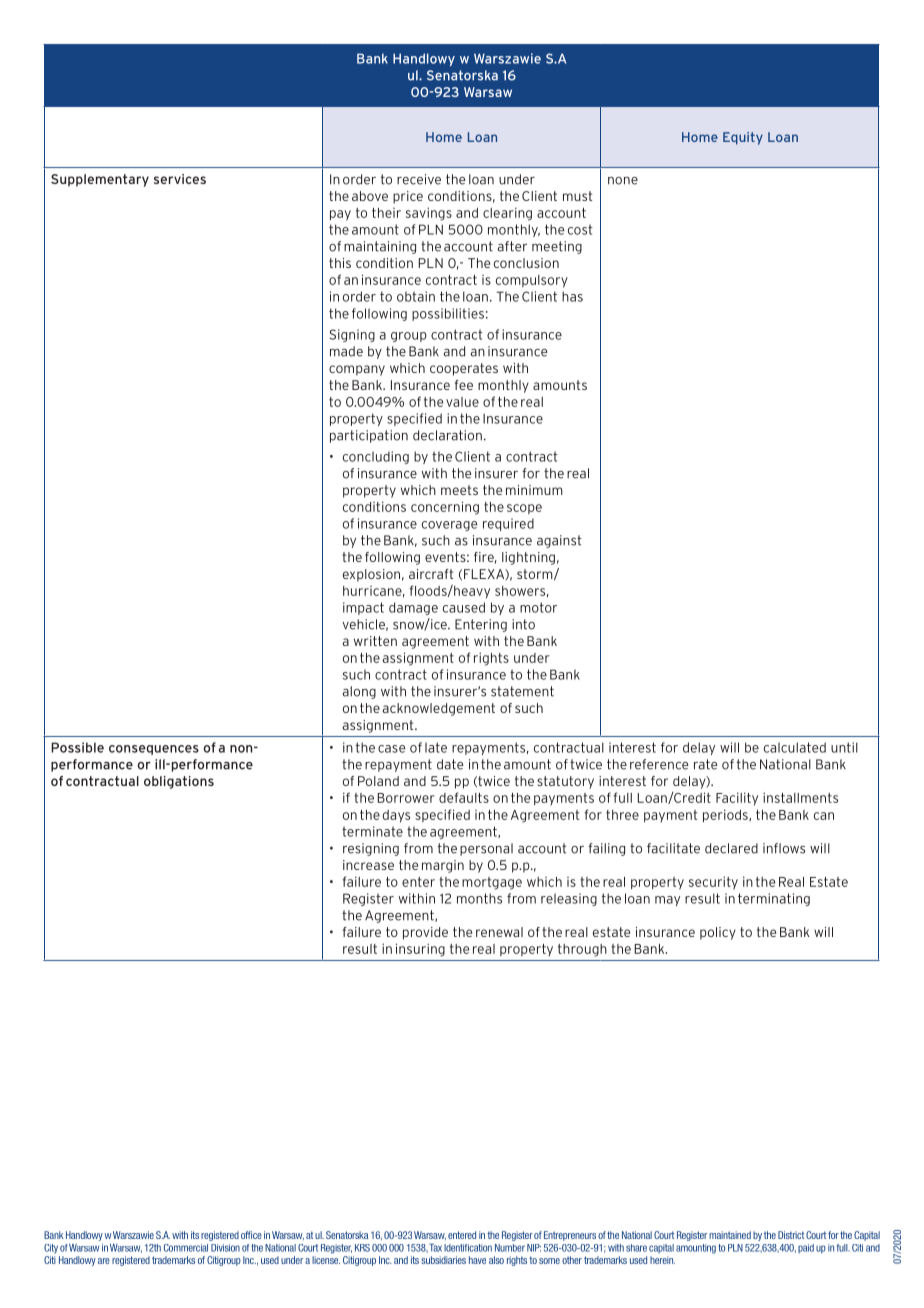 This screenshot has height=1308, width=924. What do you see at coordinates (439, 709) in the screenshot?
I see `acknowledgement` at bounding box center [439, 709].
